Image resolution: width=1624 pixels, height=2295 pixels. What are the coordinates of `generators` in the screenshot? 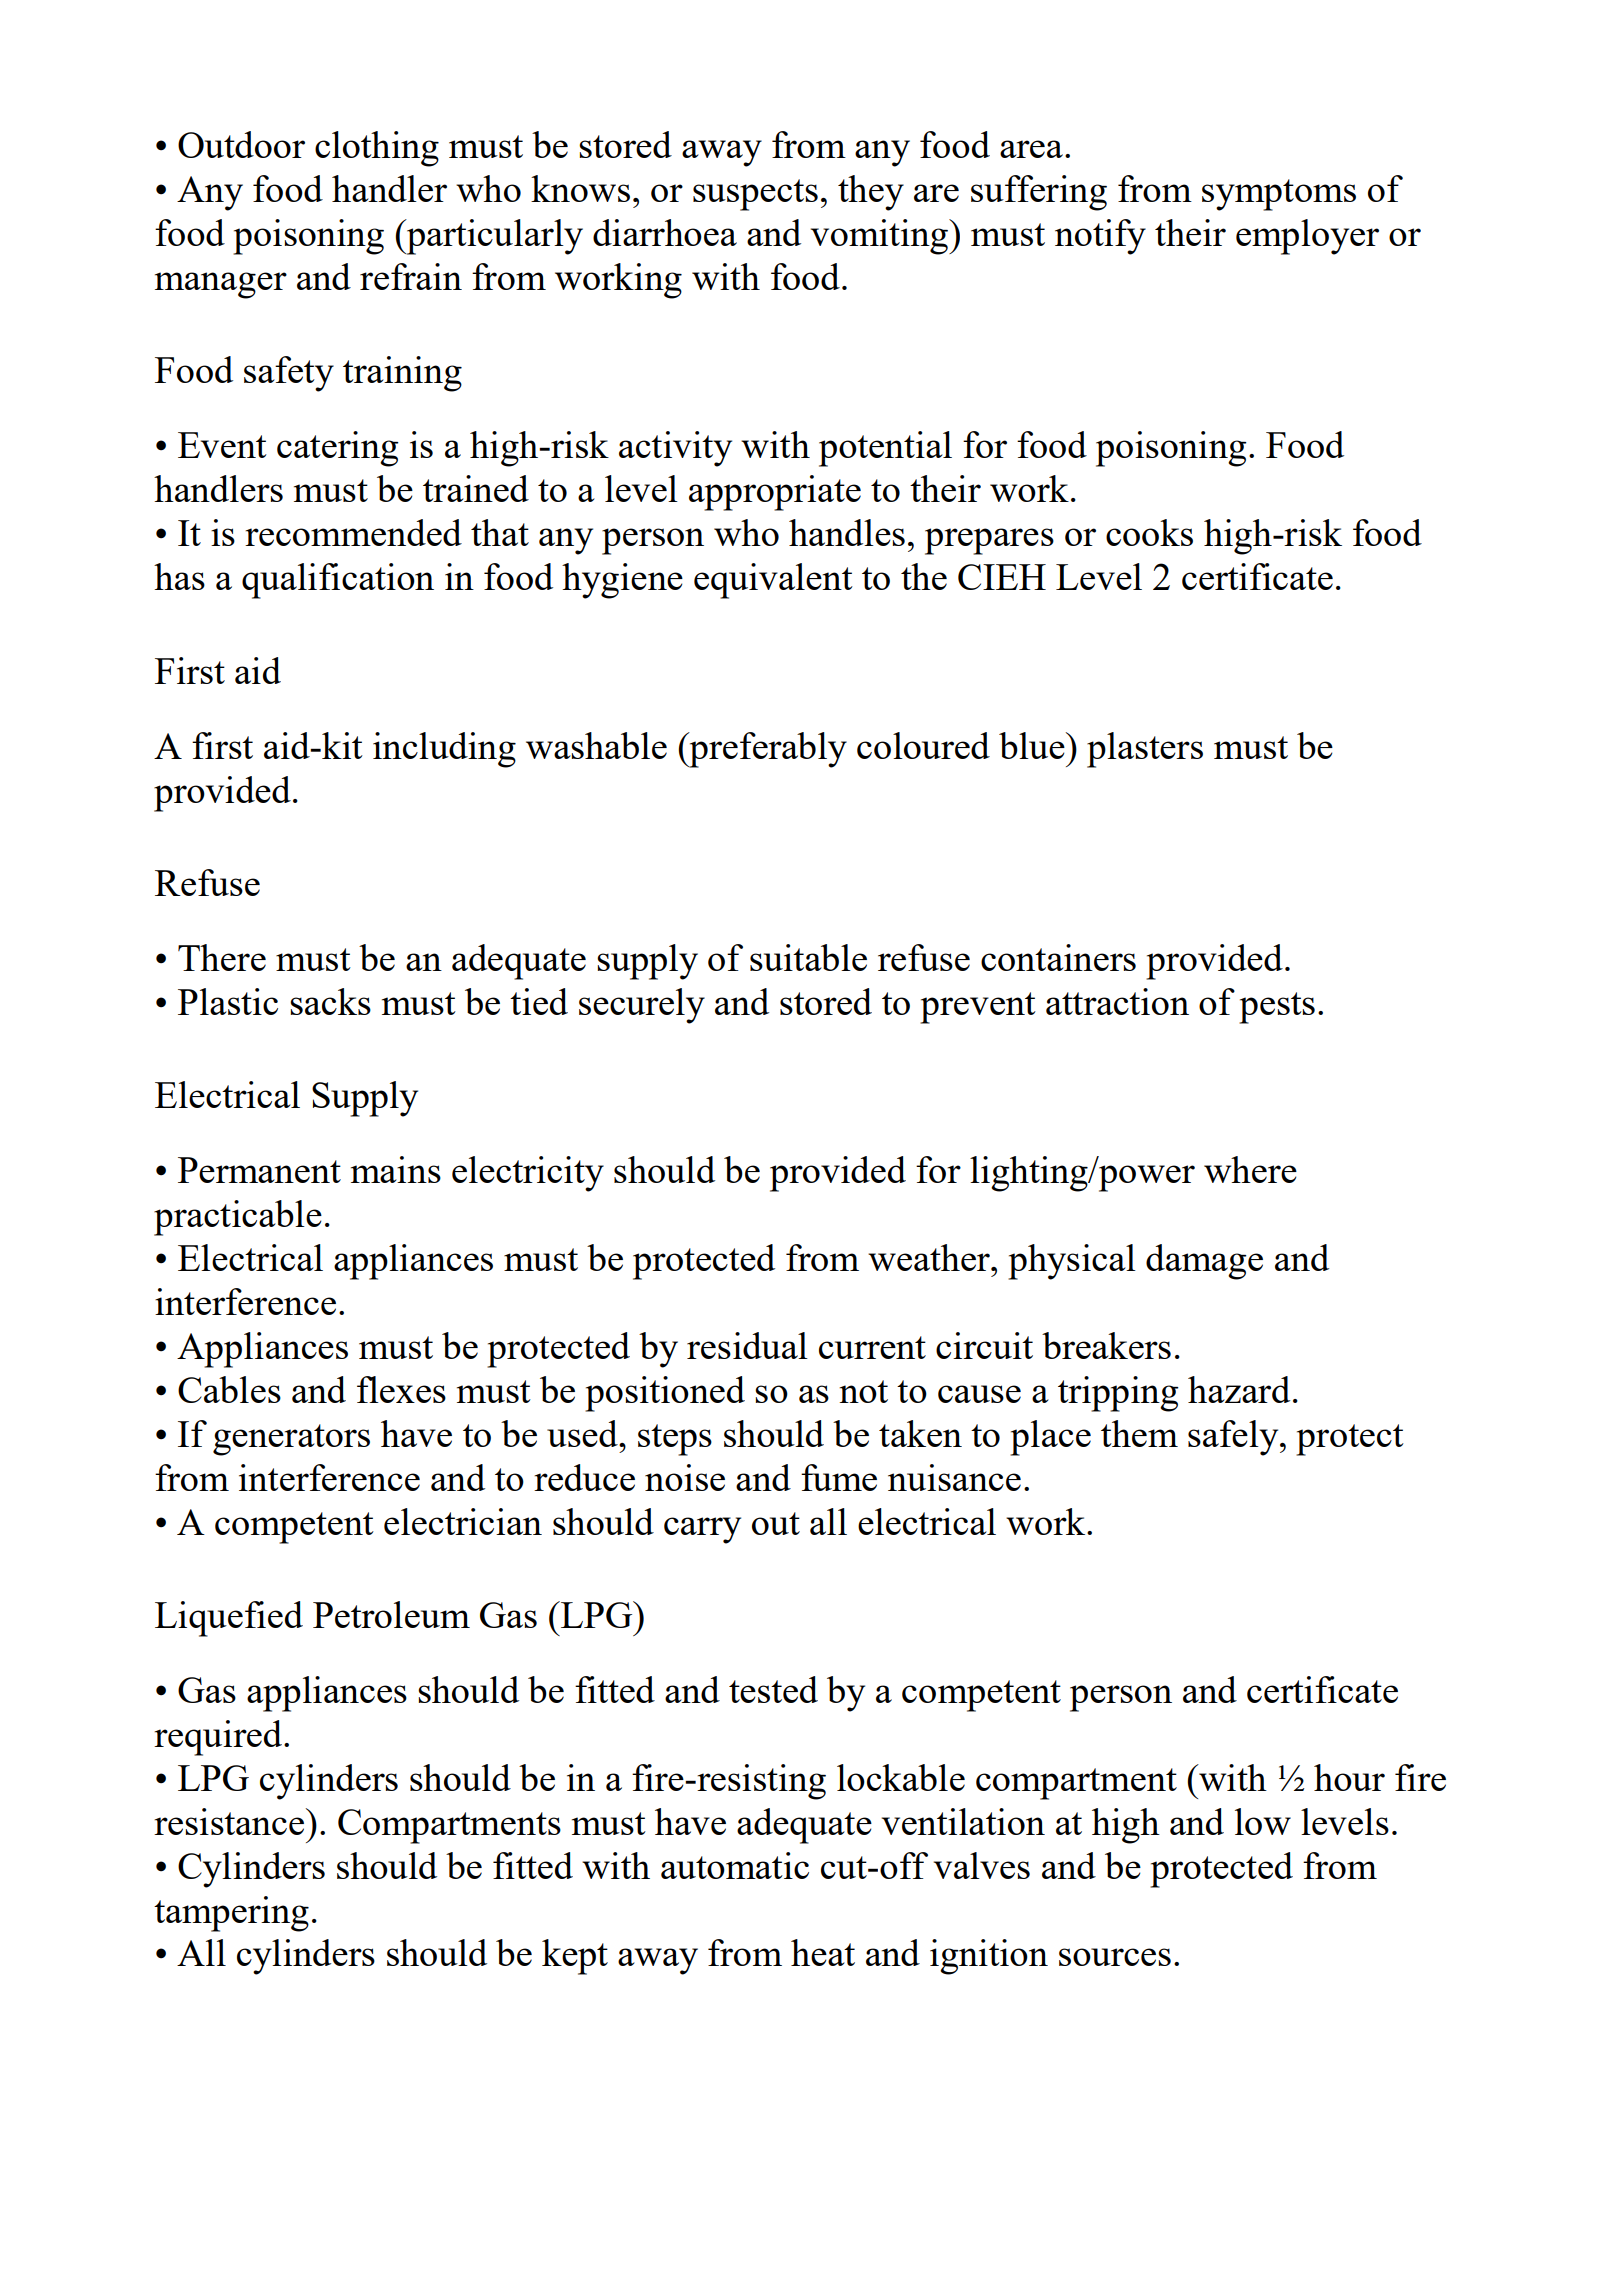 It's located at (291, 1440).
